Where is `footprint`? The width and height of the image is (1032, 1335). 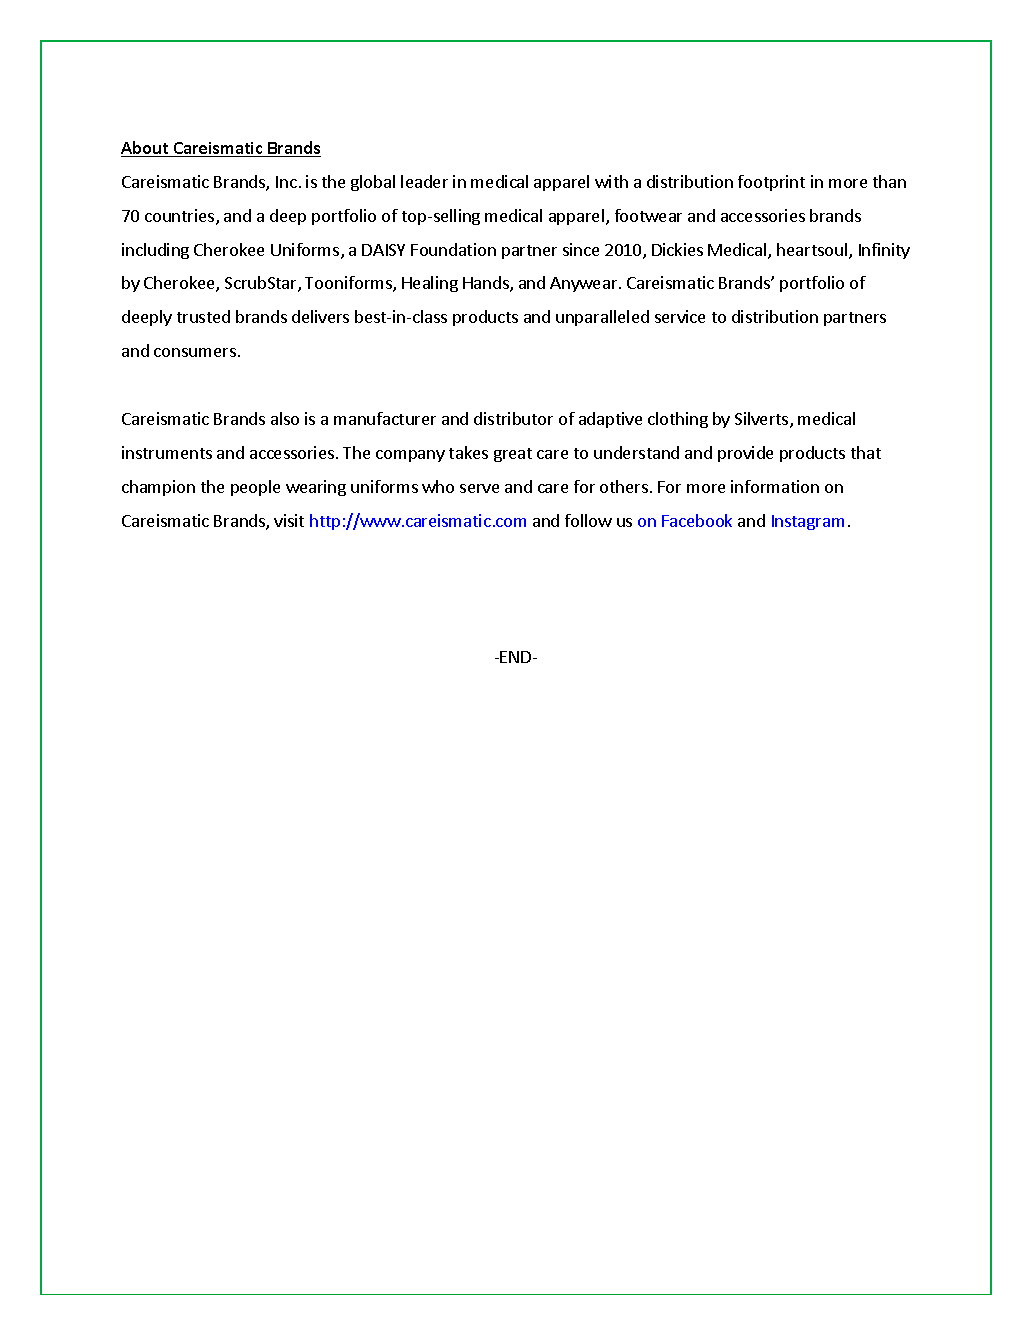
footprint is located at coordinates (771, 183).
